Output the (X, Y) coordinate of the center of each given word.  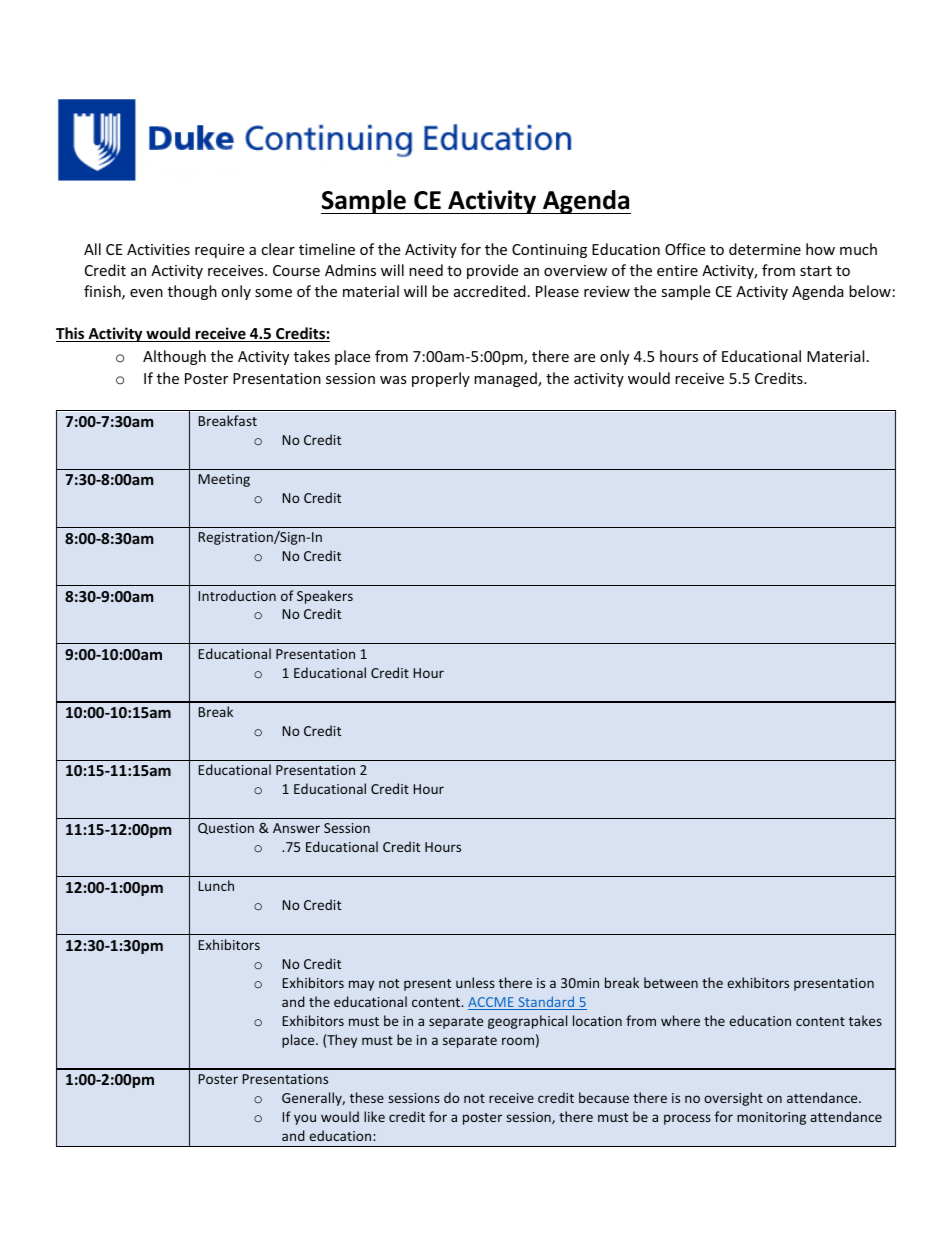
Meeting (224, 480)
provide (492, 271)
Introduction (237, 595)
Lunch (216, 885)
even (146, 293)
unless (475, 982)
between (671, 982)
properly (441, 379)
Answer (296, 828)
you (305, 1119)
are (584, 358)
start (816, 271)
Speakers (325, 597)
